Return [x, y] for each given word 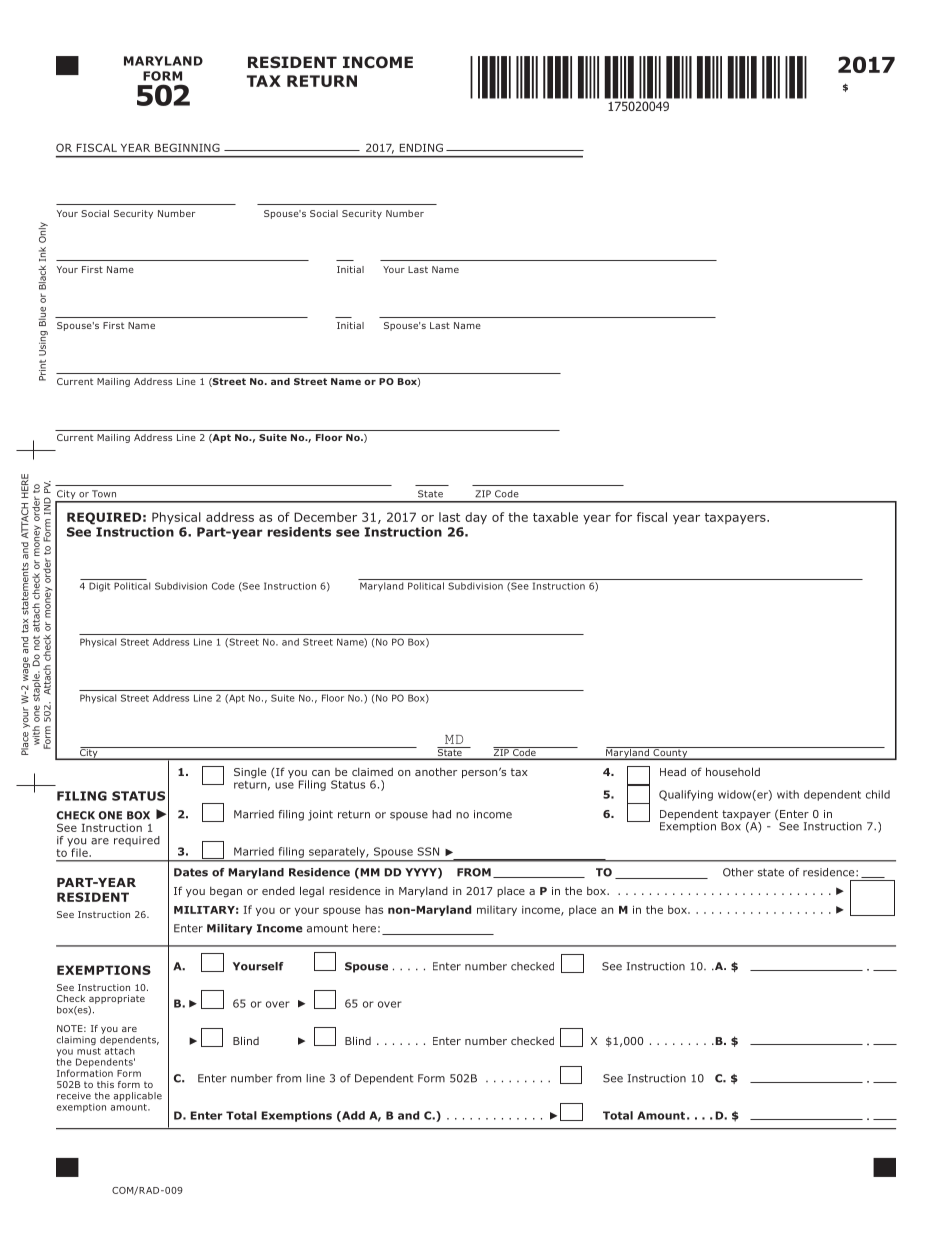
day [476, 518]
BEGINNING [187, 147]
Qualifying [686, 795]
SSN [428, 851]
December [325, 517]
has [374, 909]
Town [104, 494]
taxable [555, 517]
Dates [191, 872]
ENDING [421, 147]
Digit [99, 587]
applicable [138, 1096]
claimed [372, 771]
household [733, 771]
